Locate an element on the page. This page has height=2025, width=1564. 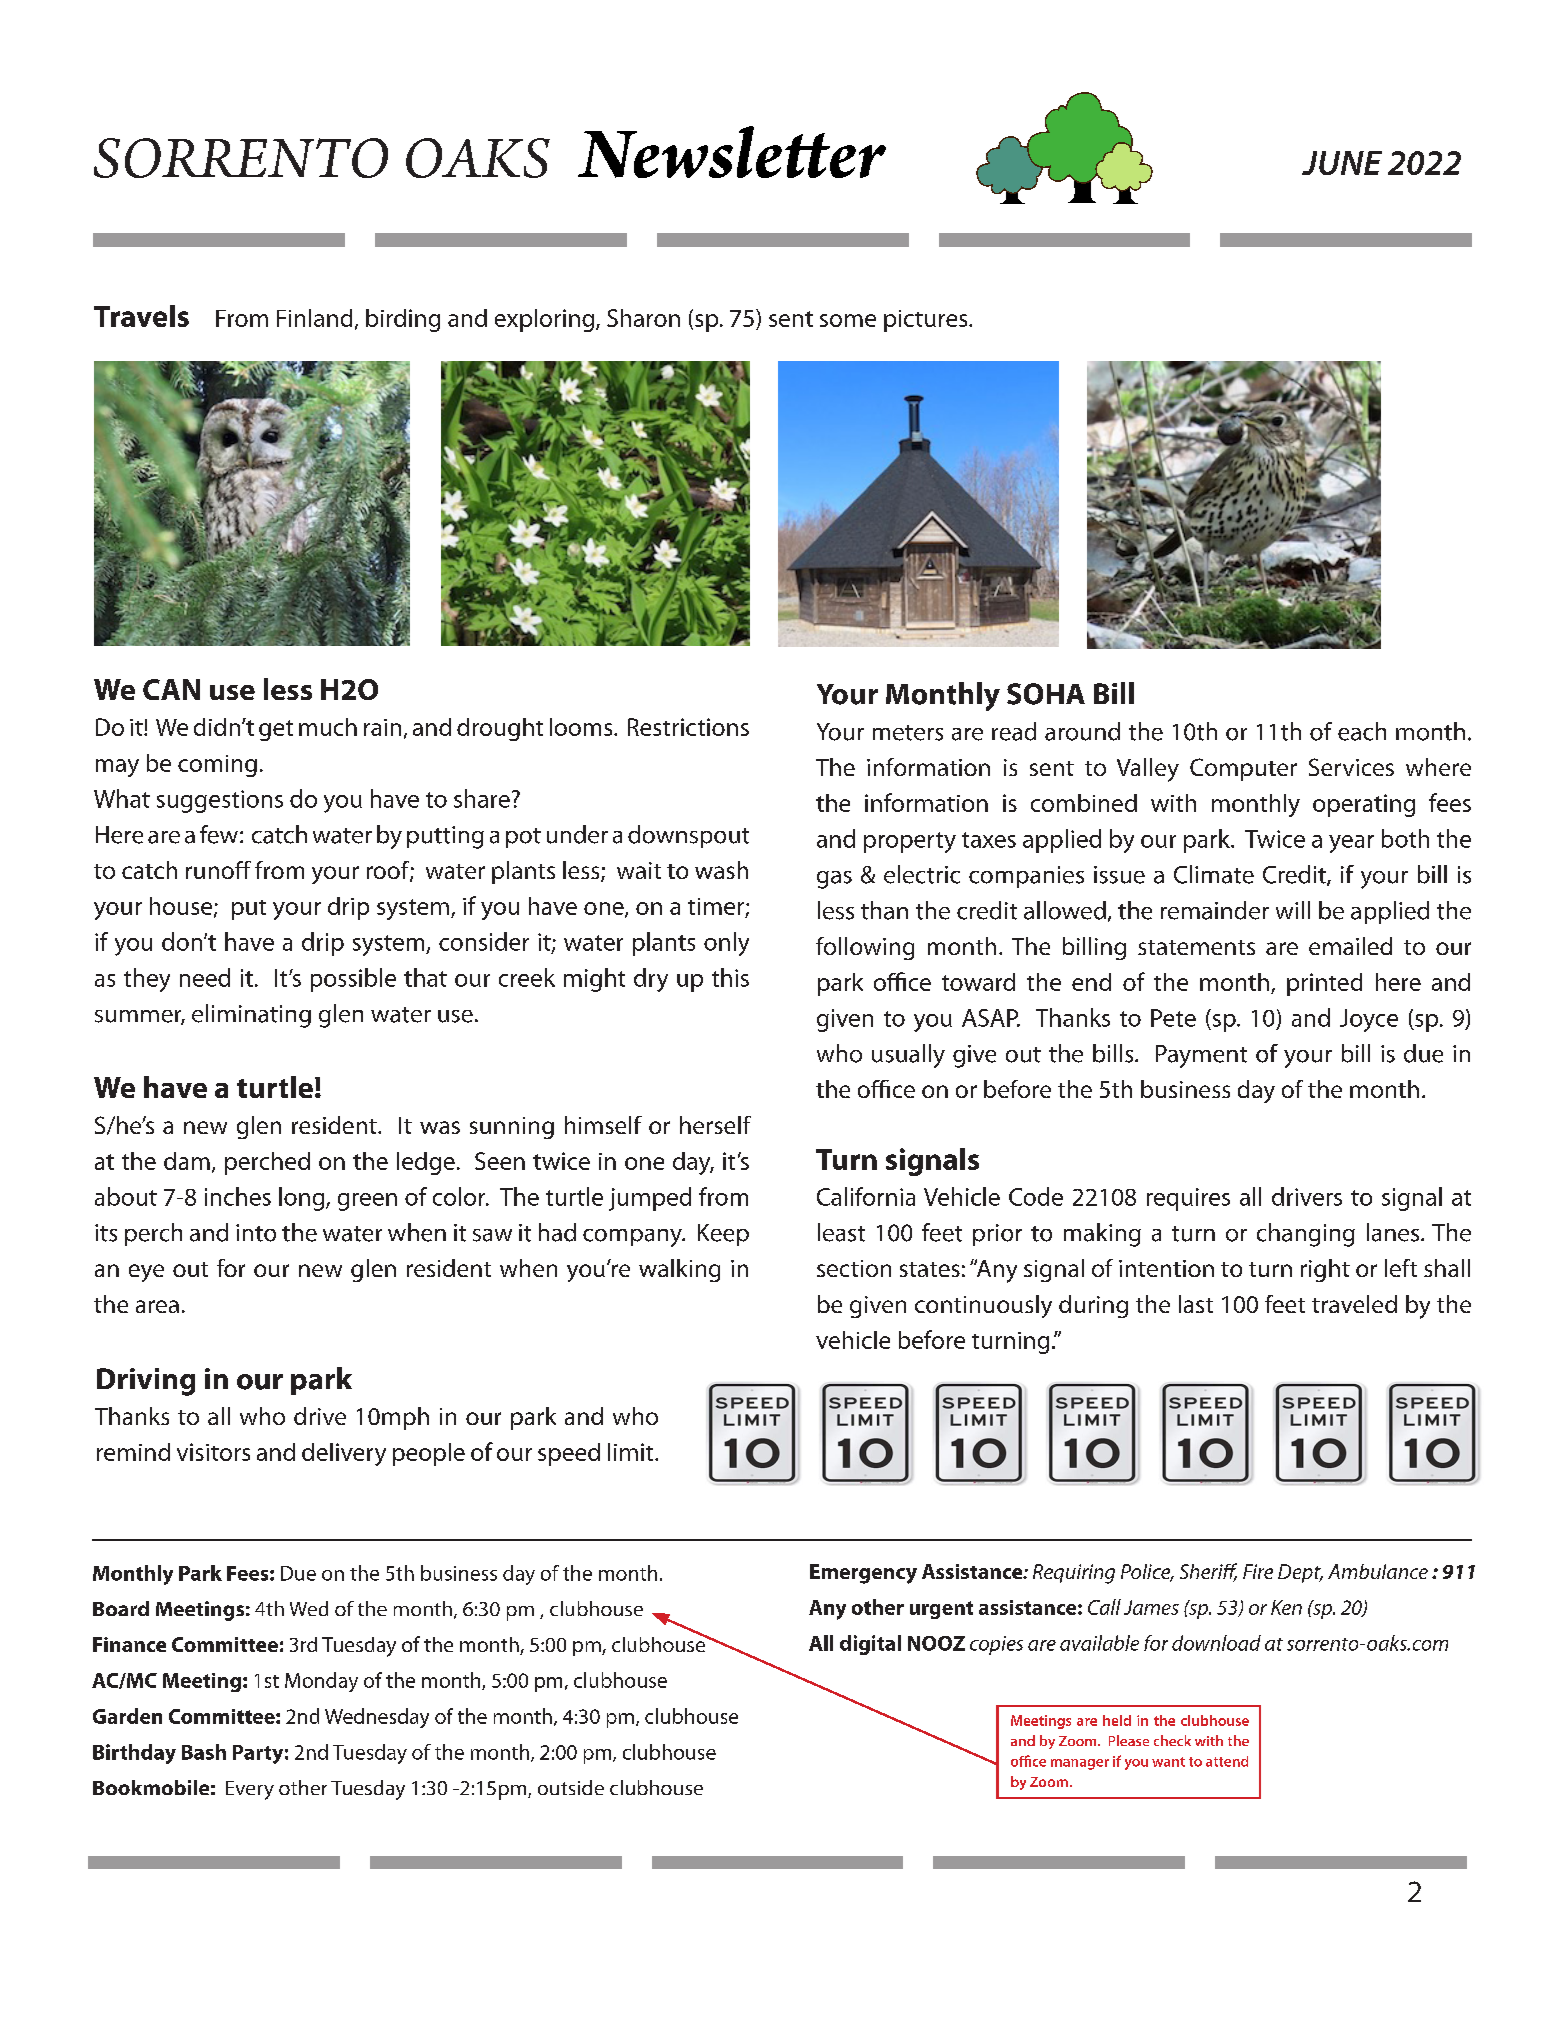
Bash is located at coordinates (204, 1752).
